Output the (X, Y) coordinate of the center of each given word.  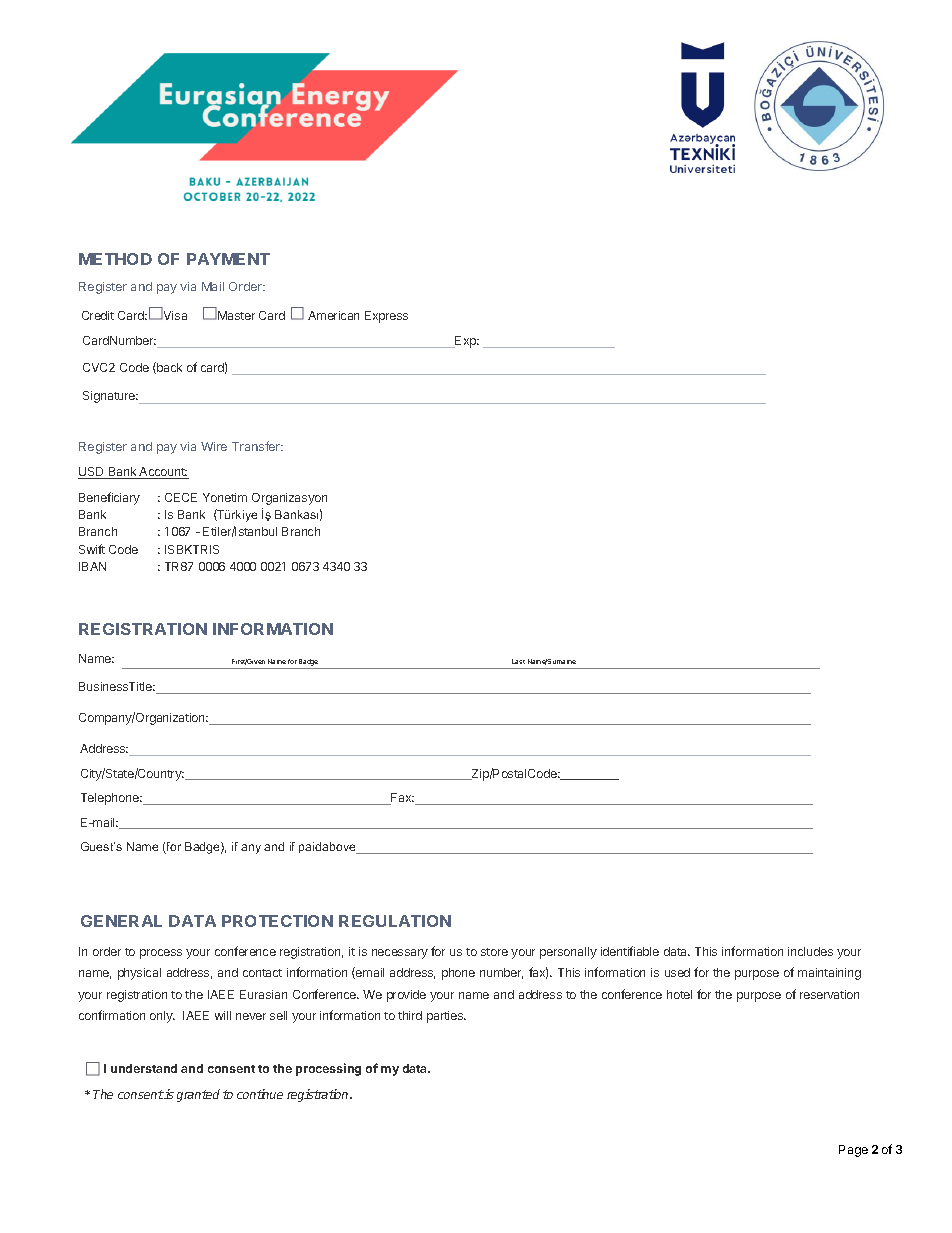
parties (446, 1017)
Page (853, 1151)
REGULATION (395, 921)
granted (198, 1095)
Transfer (257, 446)
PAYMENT (228, 259)
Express (386, 317)
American (333, 315)
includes (810, 951)
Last (518, 661)
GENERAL (121, 921)
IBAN (92, 566)
